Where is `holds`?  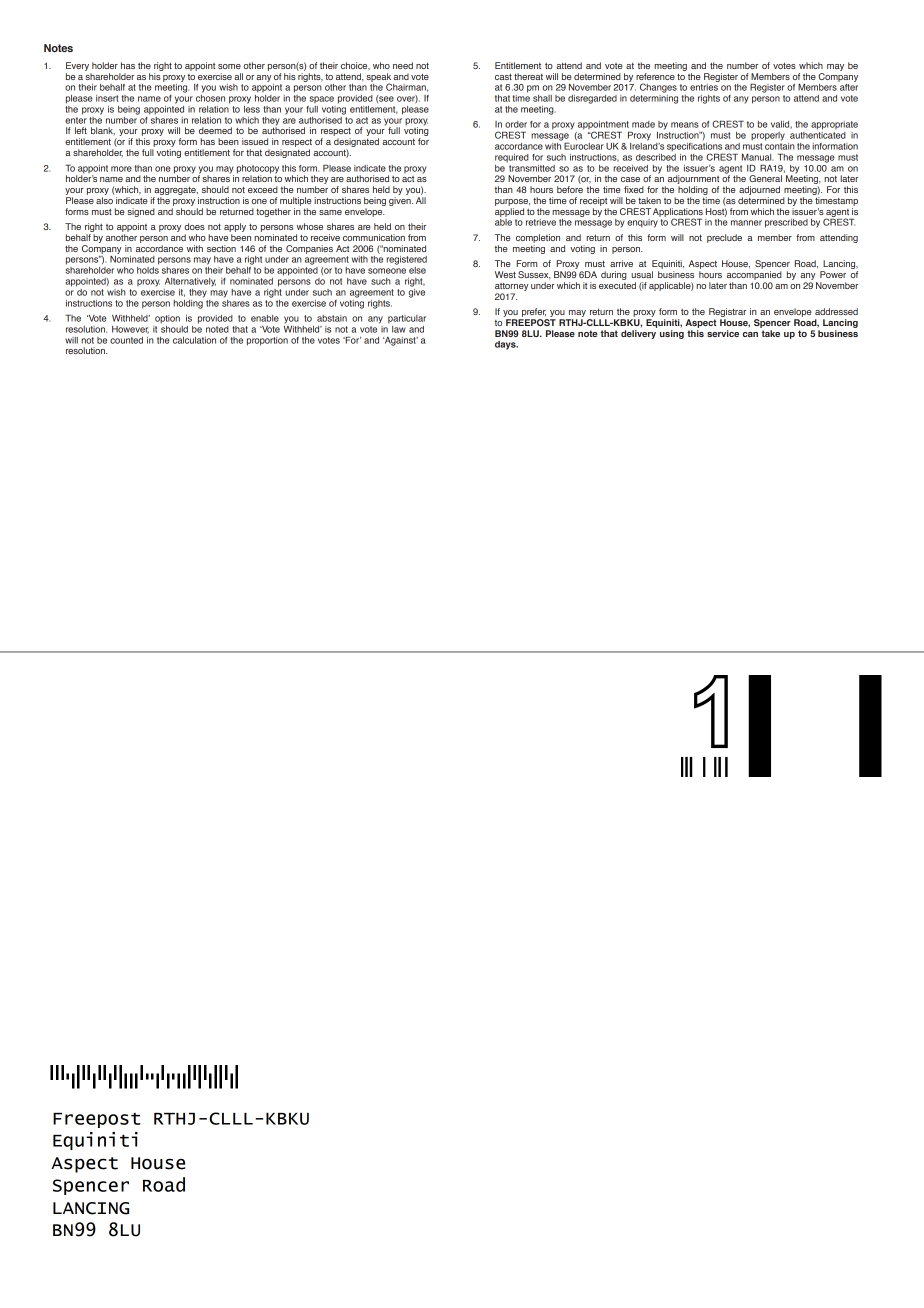 holds is located at coordinates (148, 269).
